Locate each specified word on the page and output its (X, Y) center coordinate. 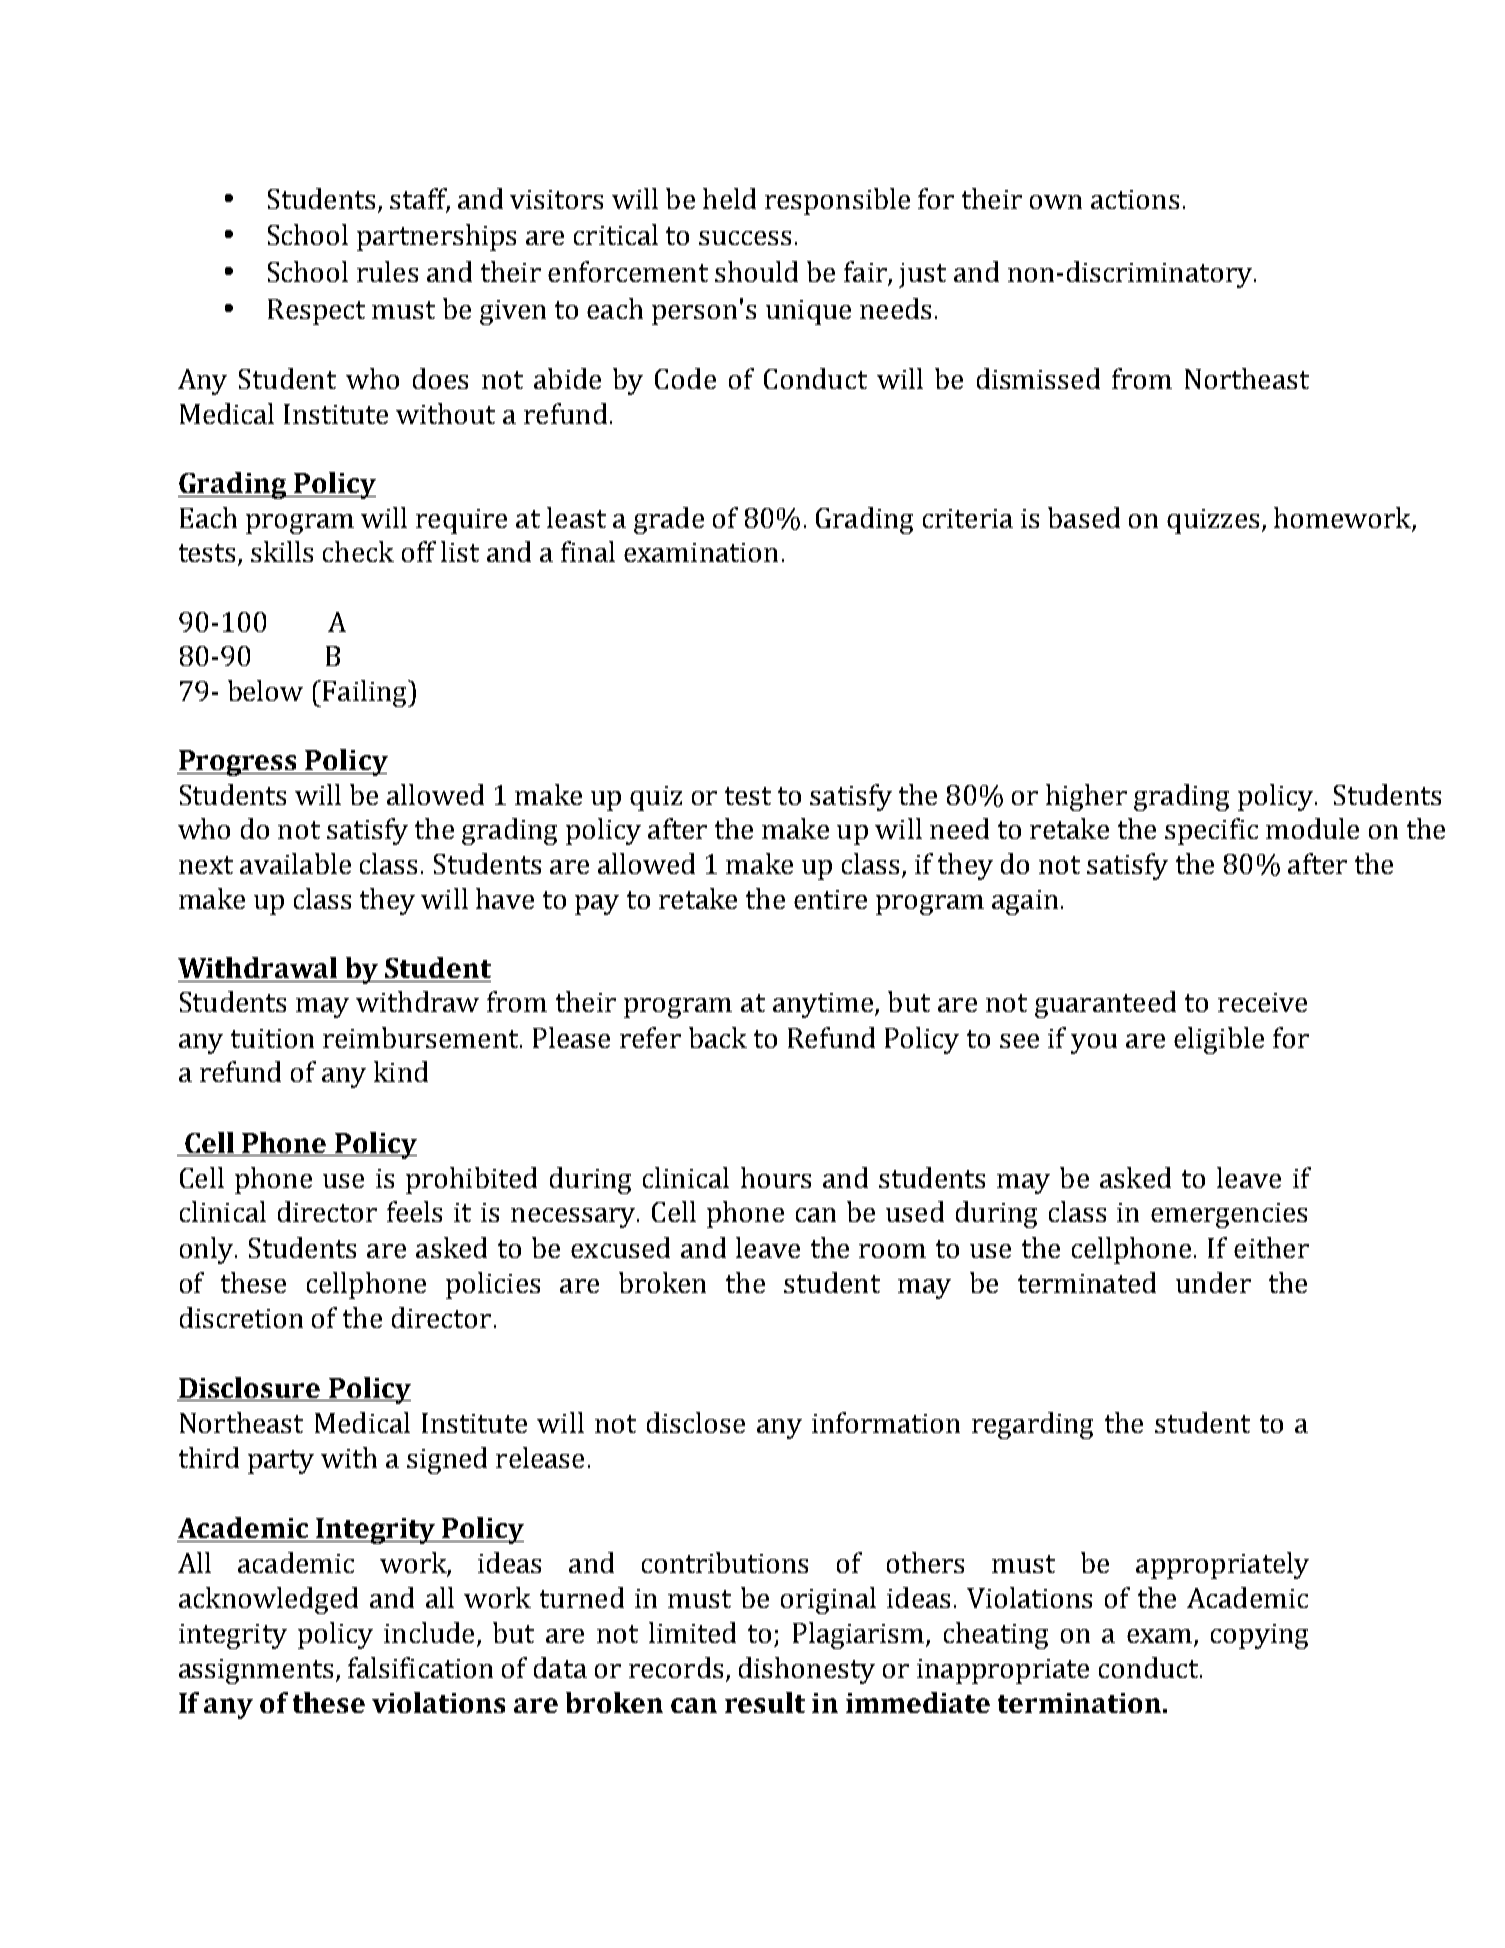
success (745, 238)
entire (830, 899)
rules (387, 271)
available (295, 863)
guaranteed (1105, 1004)
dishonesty (807, 1670)
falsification (420, 1667)
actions (1135, 199)
